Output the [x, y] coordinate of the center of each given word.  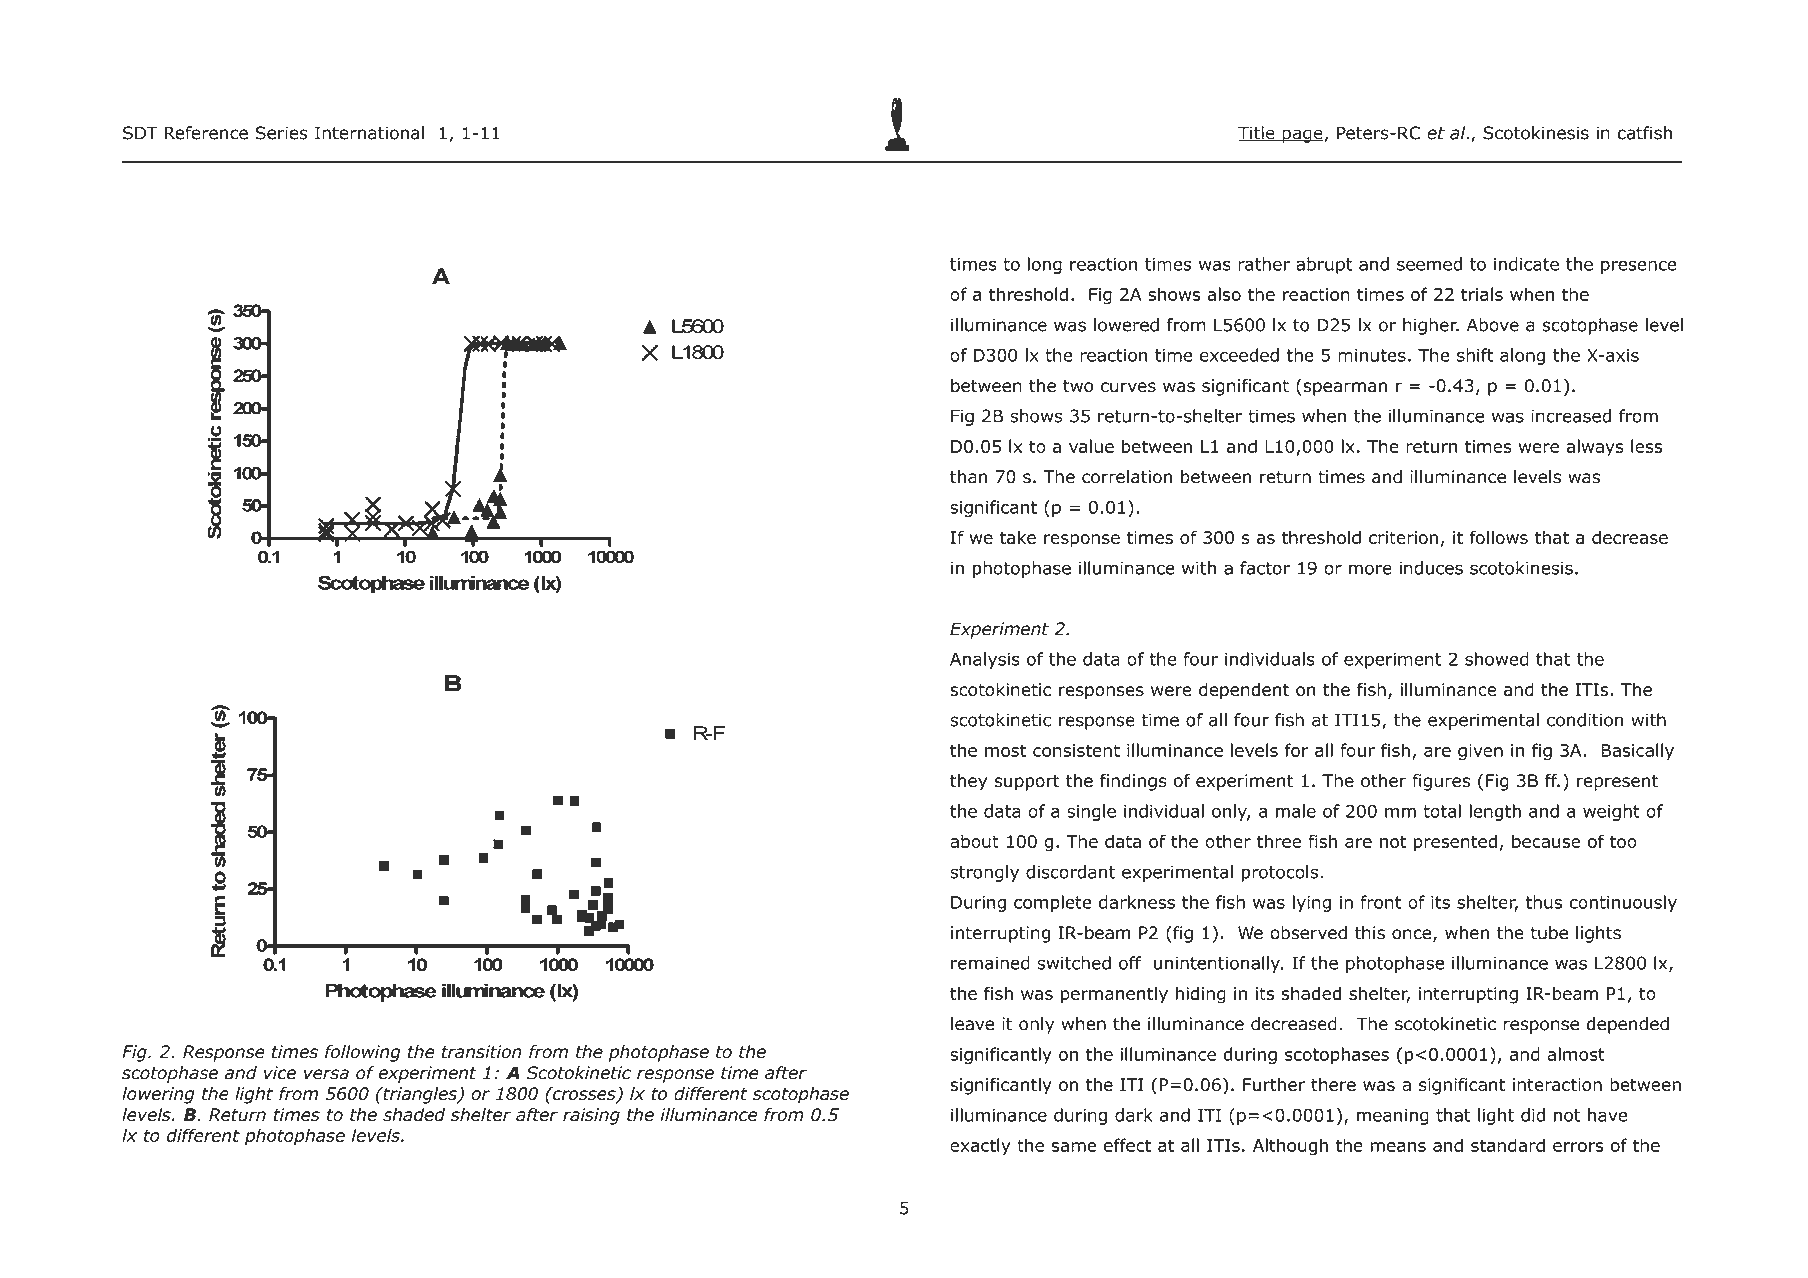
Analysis [985, 660]
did [1533, 1115]
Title [1257, 133]
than [968, 477]
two [1078, 386]
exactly [980, 1146]
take [1018, 537]
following [363, 1053]
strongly [984, 873]
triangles [420, 1095]
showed [1497, 659]
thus [1544, 902]
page [1302, 136]
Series [282, 133]
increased [1571, 416]
